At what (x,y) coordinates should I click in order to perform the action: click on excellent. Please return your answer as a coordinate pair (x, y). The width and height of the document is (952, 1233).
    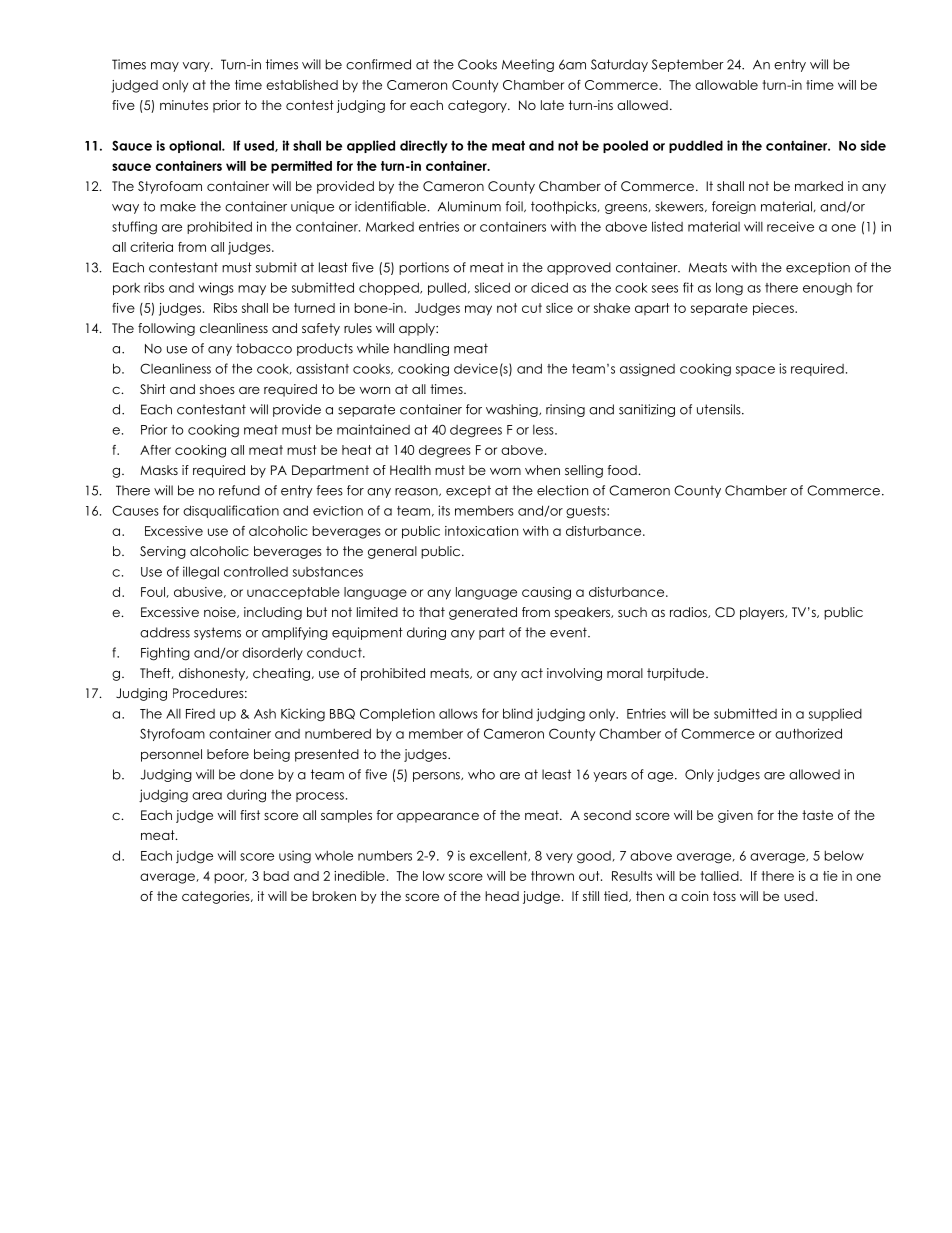
    Looking at the image, I should click on (500, 856).
